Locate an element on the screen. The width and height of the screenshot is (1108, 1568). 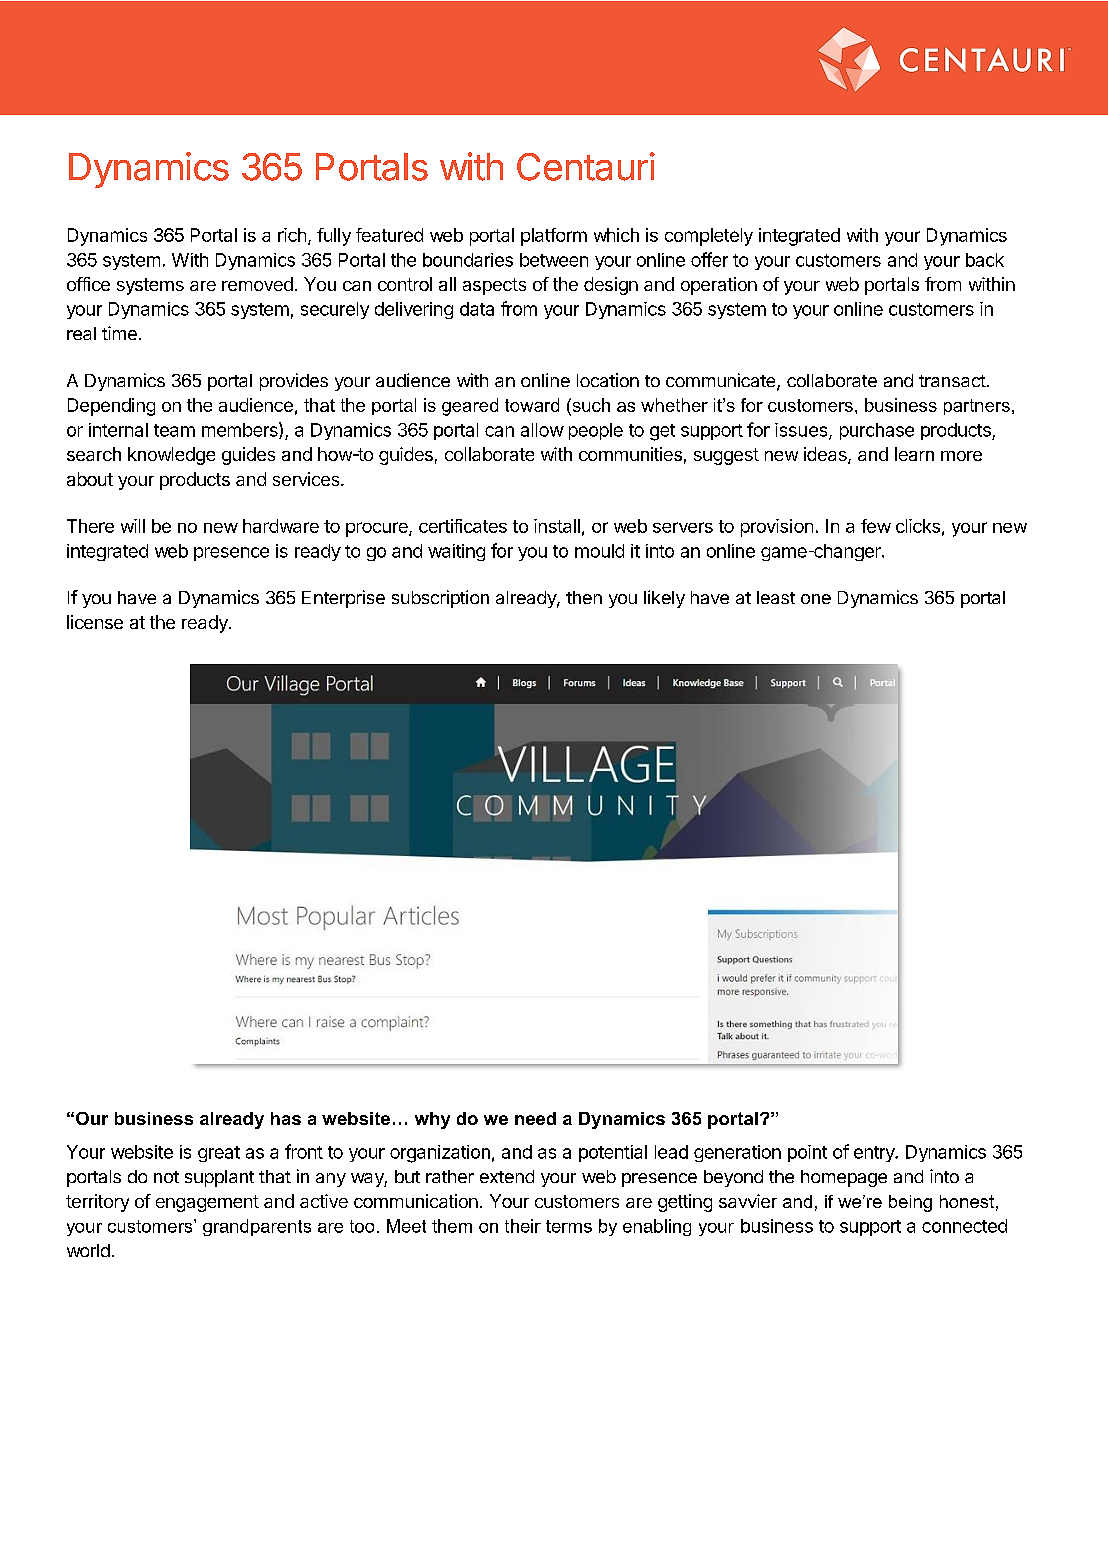
least is located at coordinates (776, 597).
